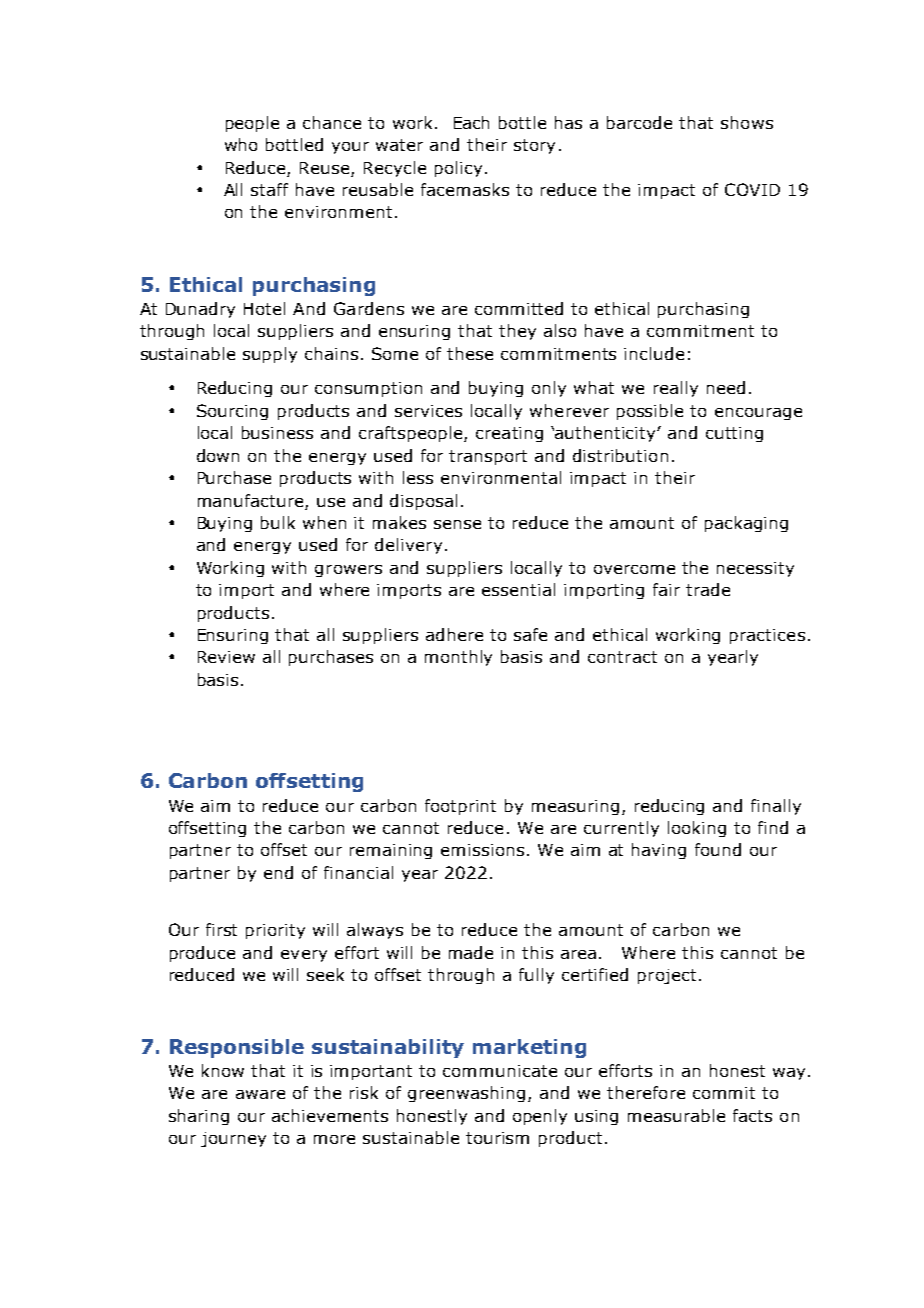 The image size is (924, 1308). I want to click on policy, so click(458, 169).
